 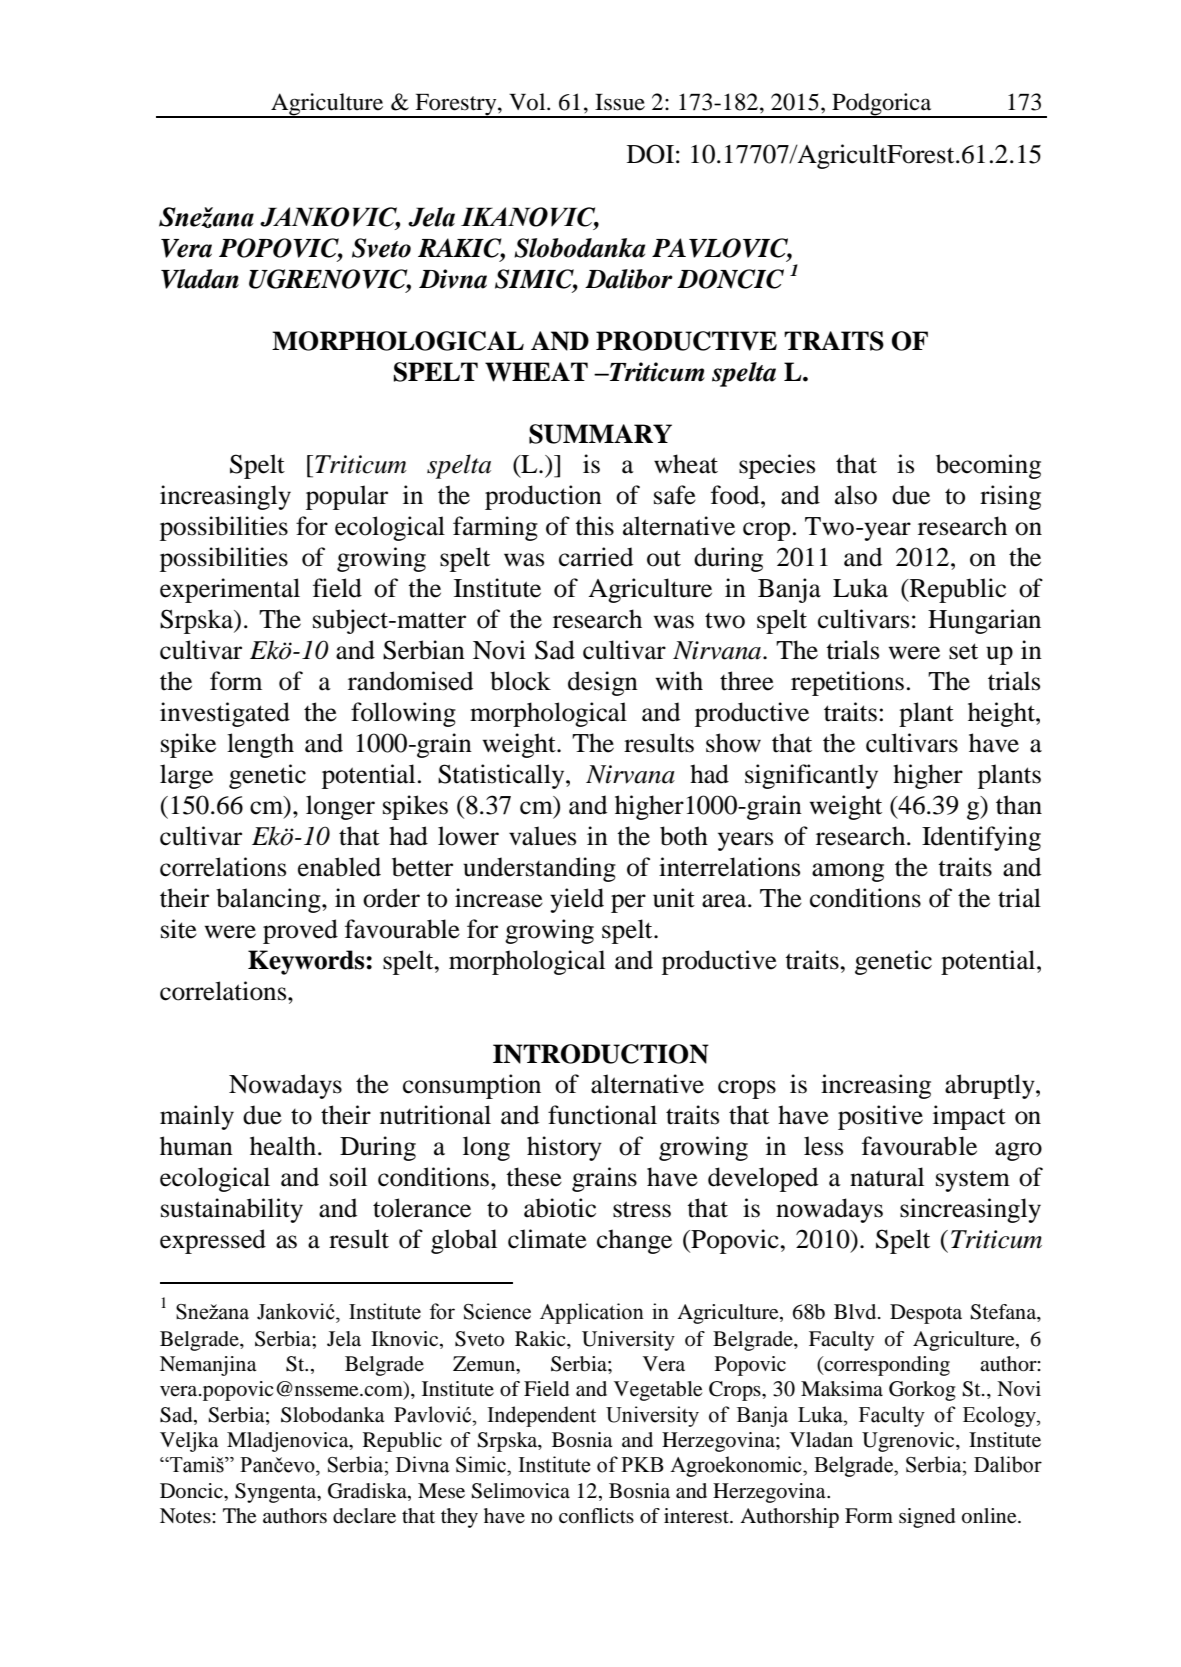 I want to click on Vol, so click(x=528, y=102).
